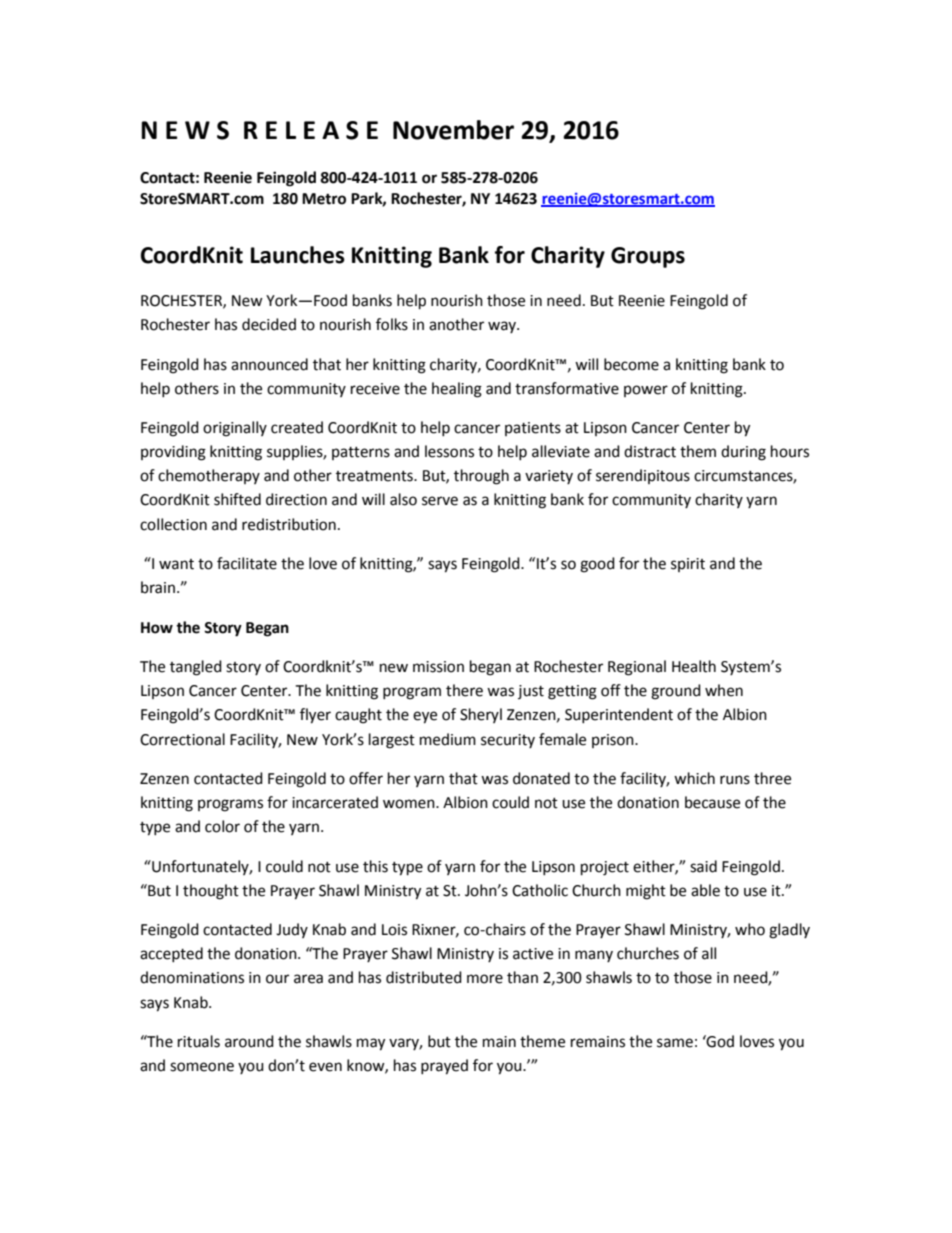  I want to click on Groups, so click(648, 257).
